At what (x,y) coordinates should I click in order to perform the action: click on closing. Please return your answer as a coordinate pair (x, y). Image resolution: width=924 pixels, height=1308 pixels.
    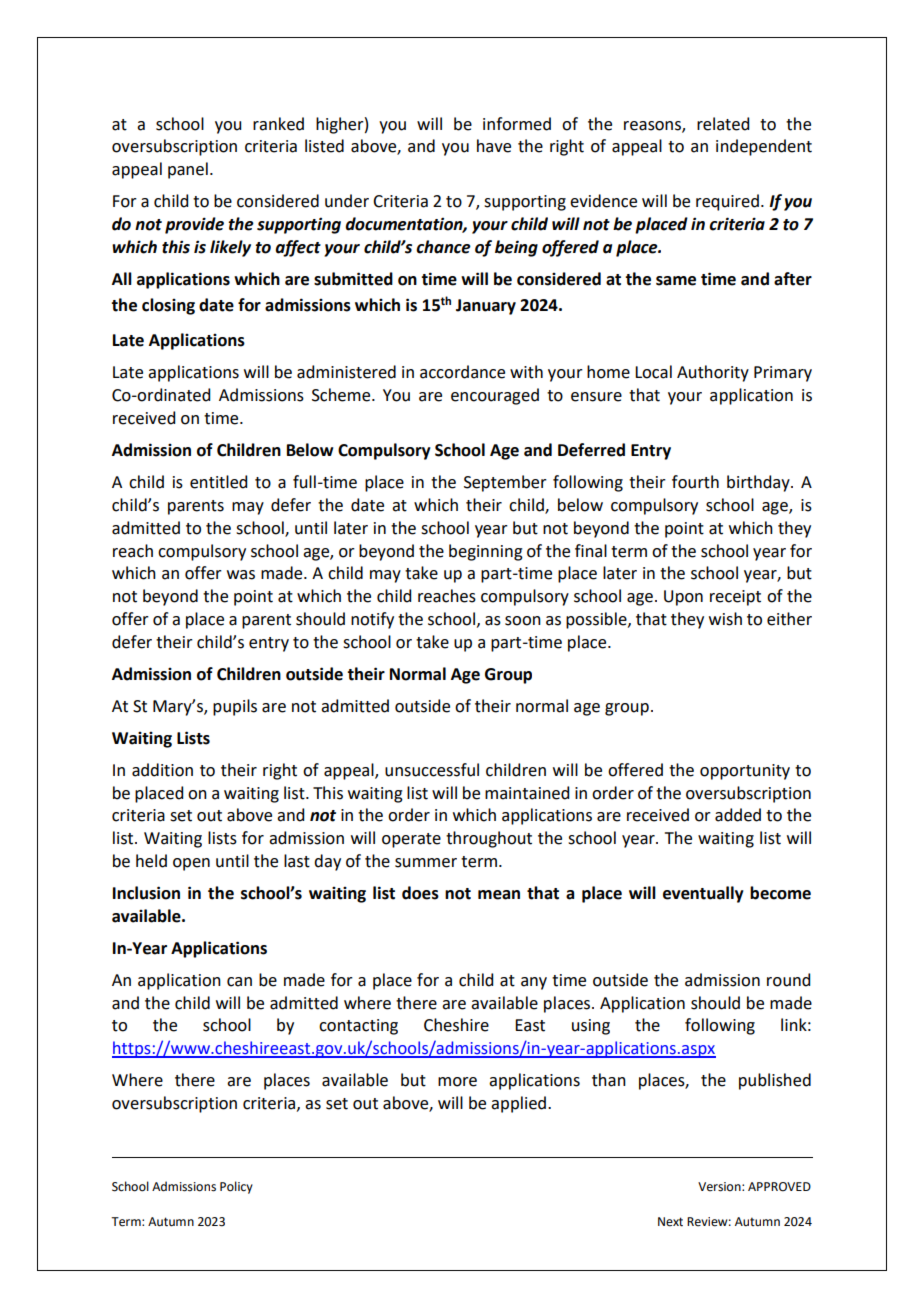
    Looking at the image, I should click on (168, 306).
